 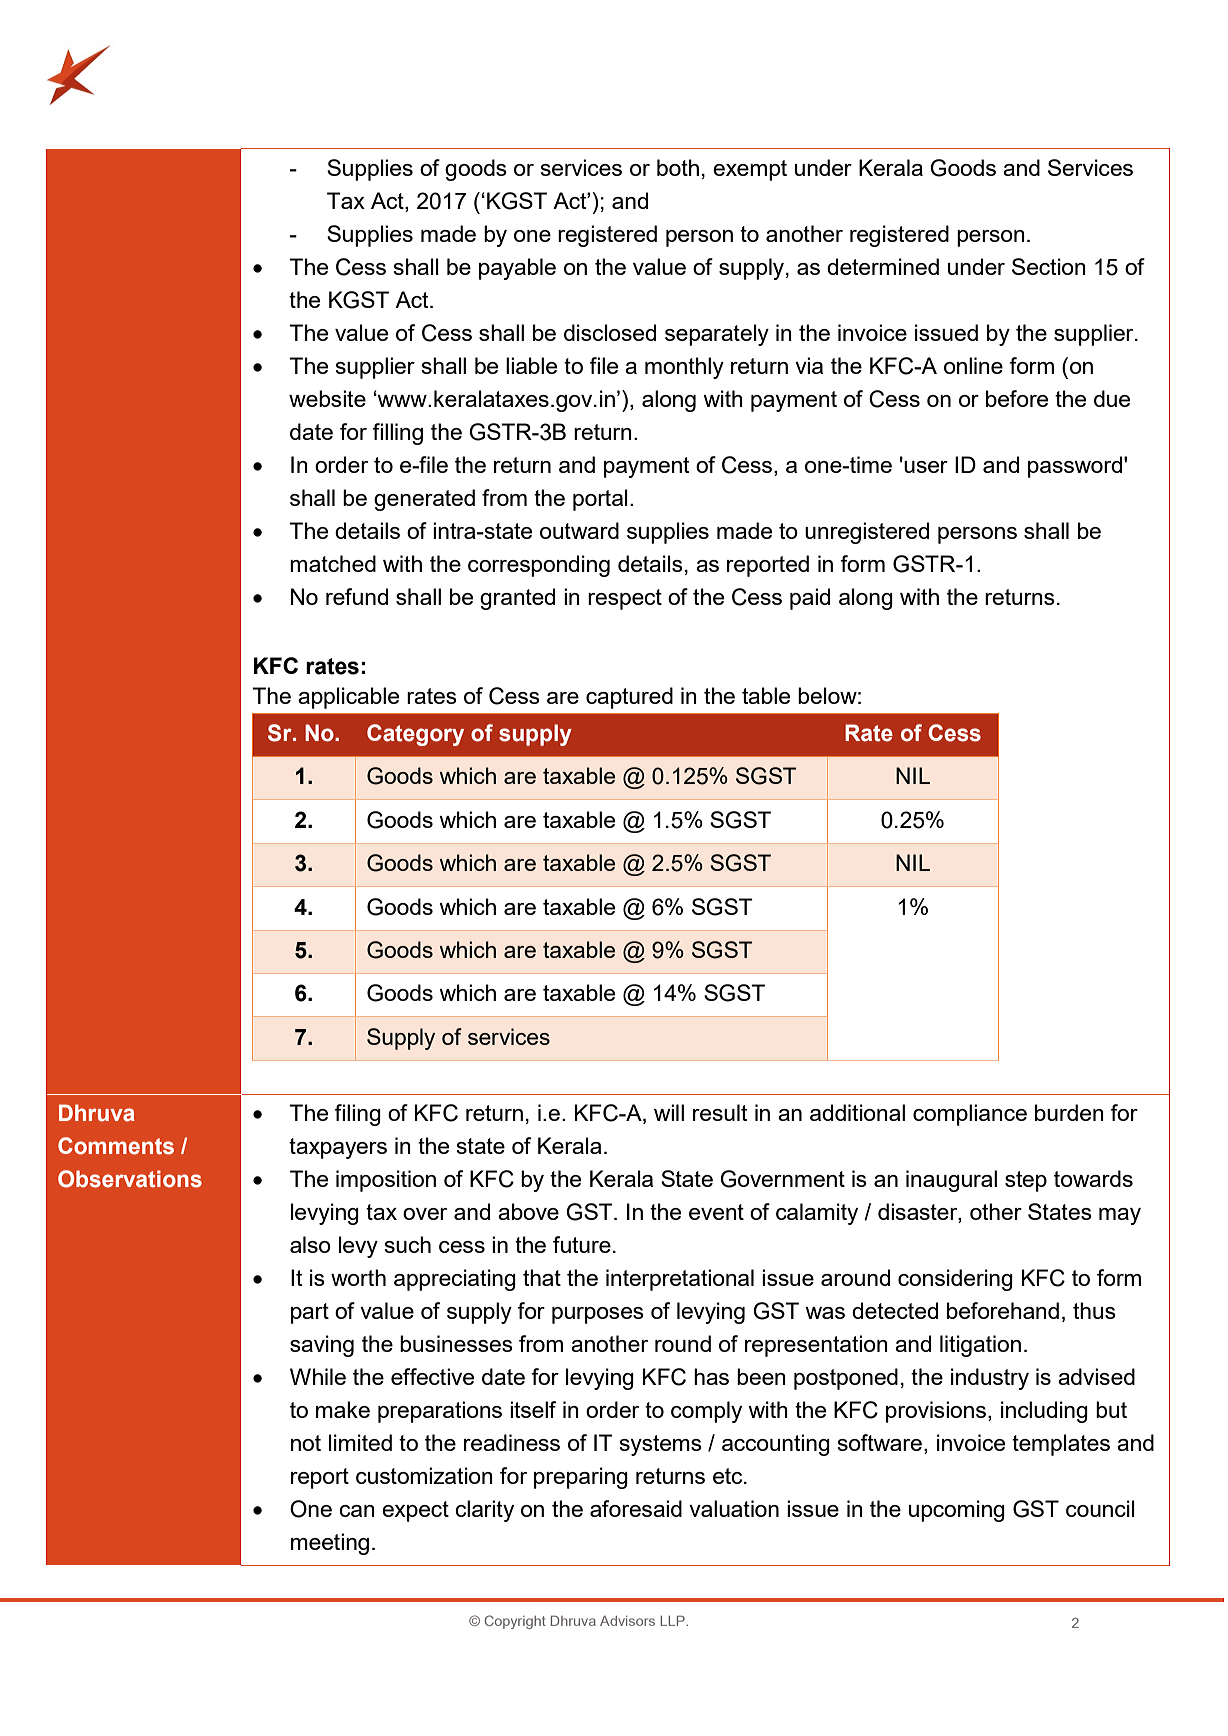 What do you see at coordinates (627, 1621) in the screenshot?
I see `Advisors` at bounding box center [627, 1621].
